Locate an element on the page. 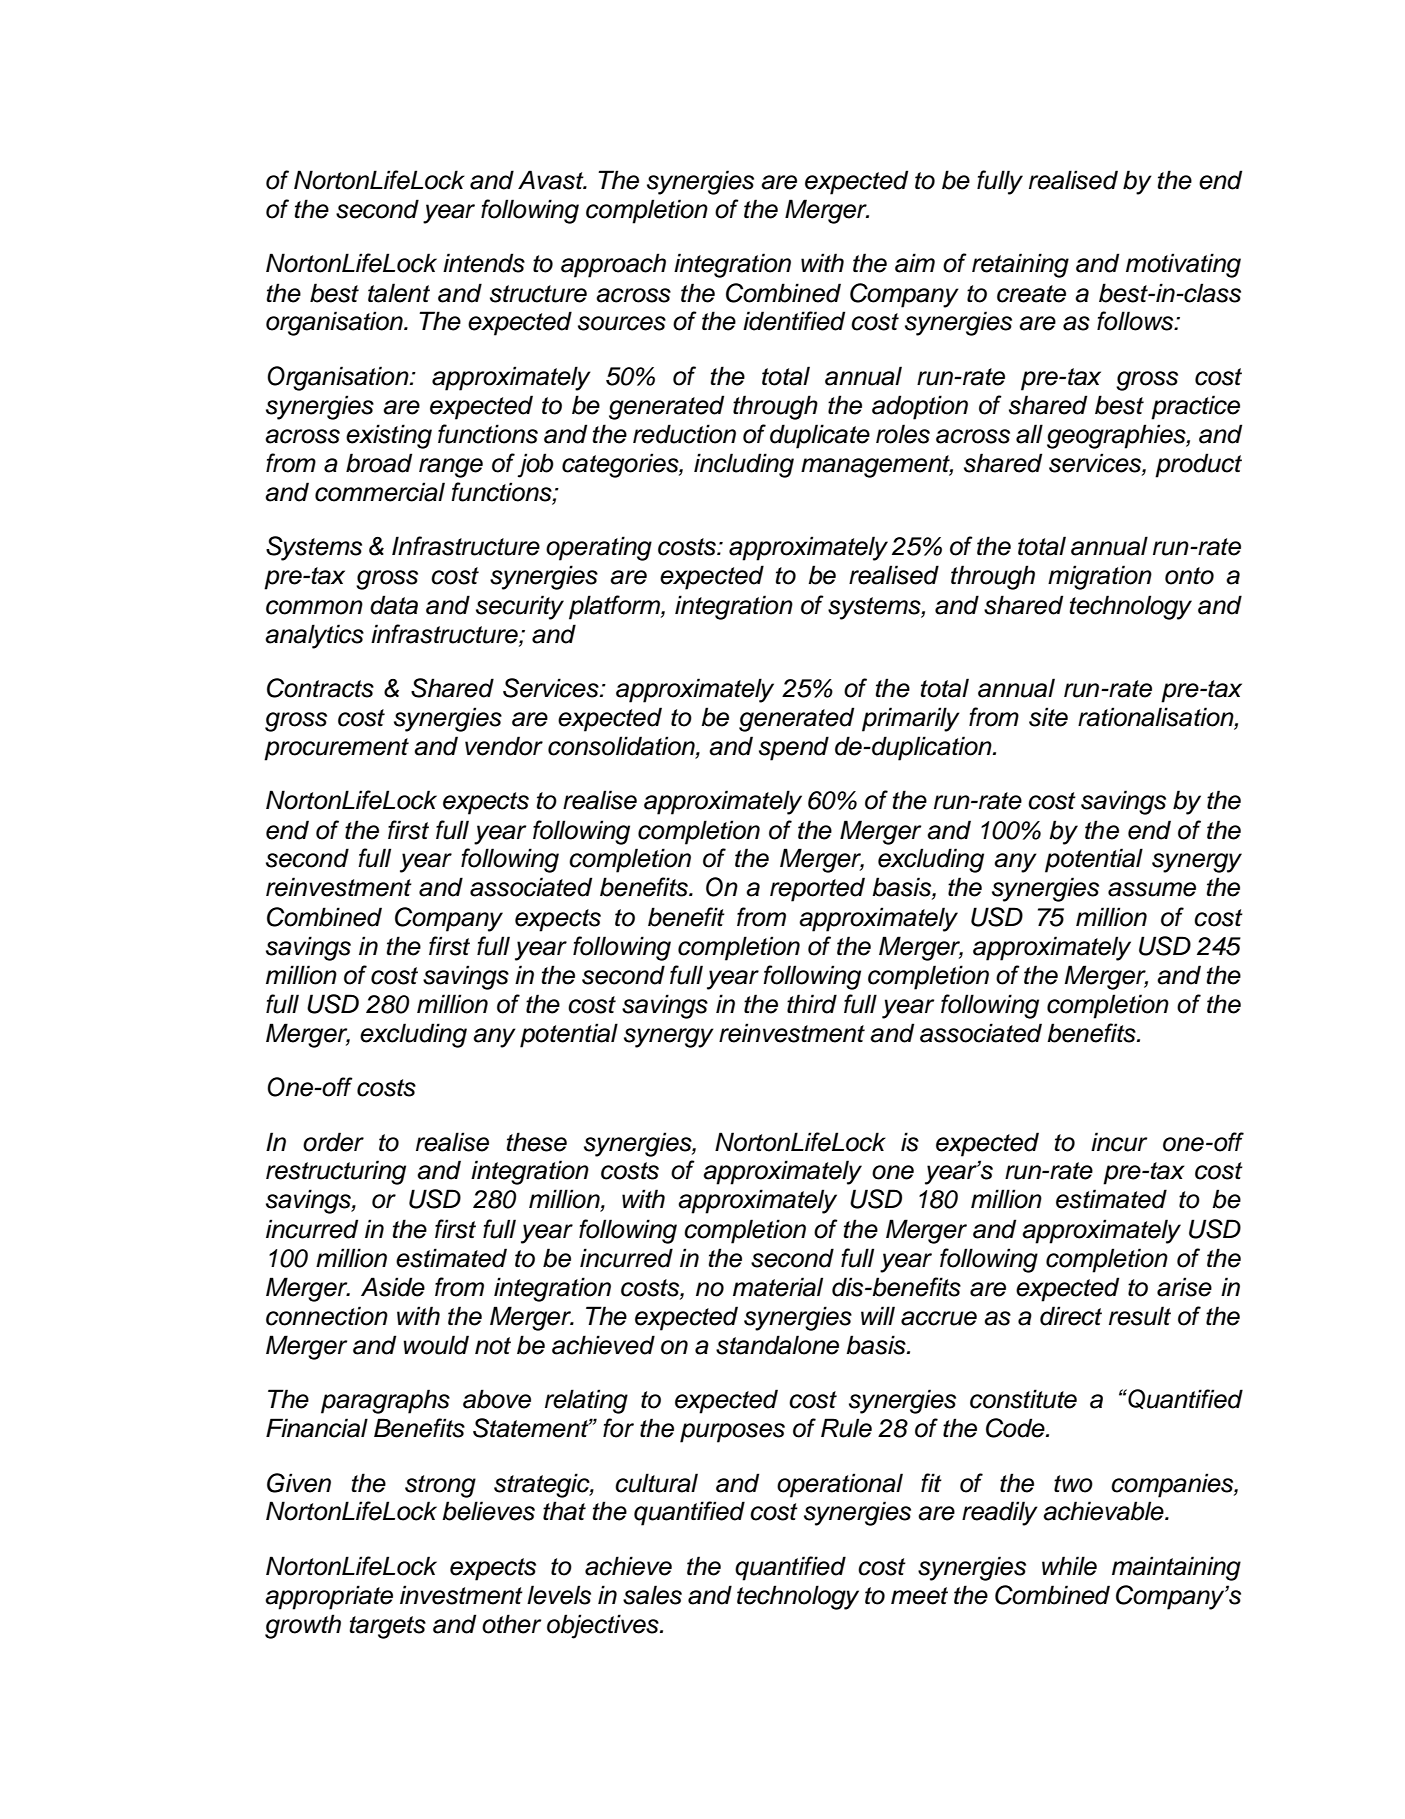 This page has height=1819, width=1405. material is located at coordinates (778, 1287).
